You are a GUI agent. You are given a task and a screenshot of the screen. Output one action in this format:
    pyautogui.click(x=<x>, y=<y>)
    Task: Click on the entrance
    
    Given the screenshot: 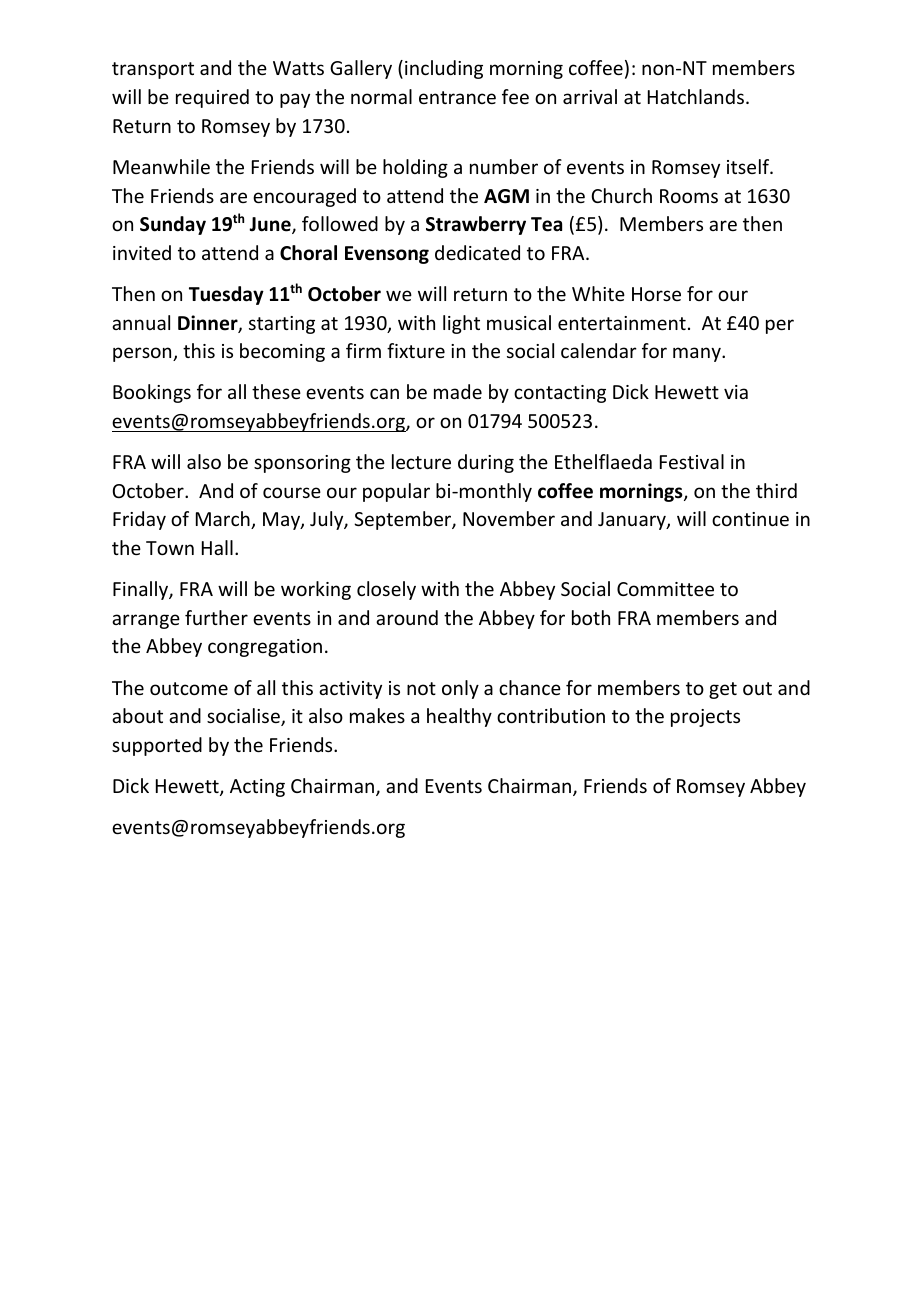 What is the action you would take?
    pyautogui.click(x=457, y=97)
